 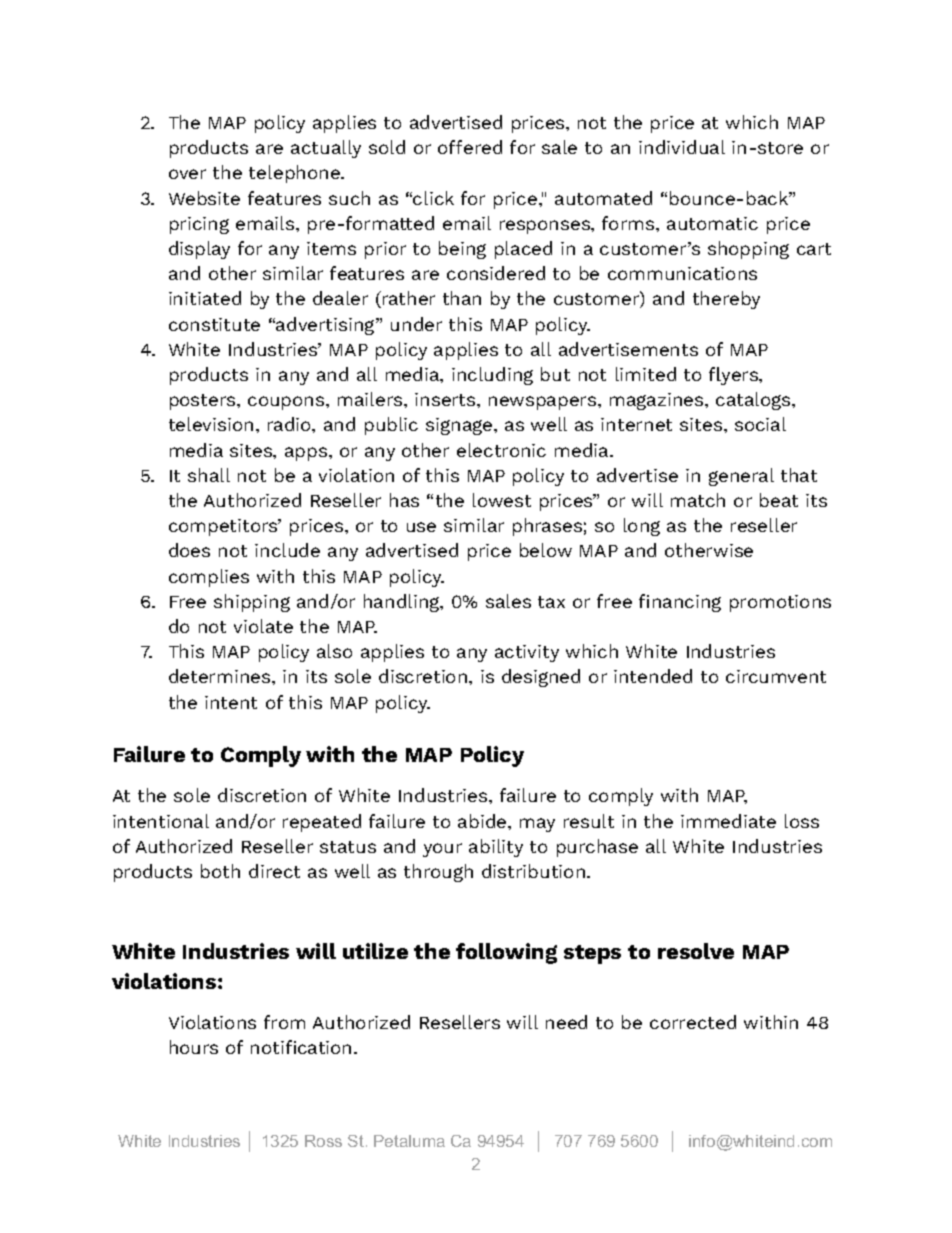 I want to click on shall, so click(x=209, y=475).
